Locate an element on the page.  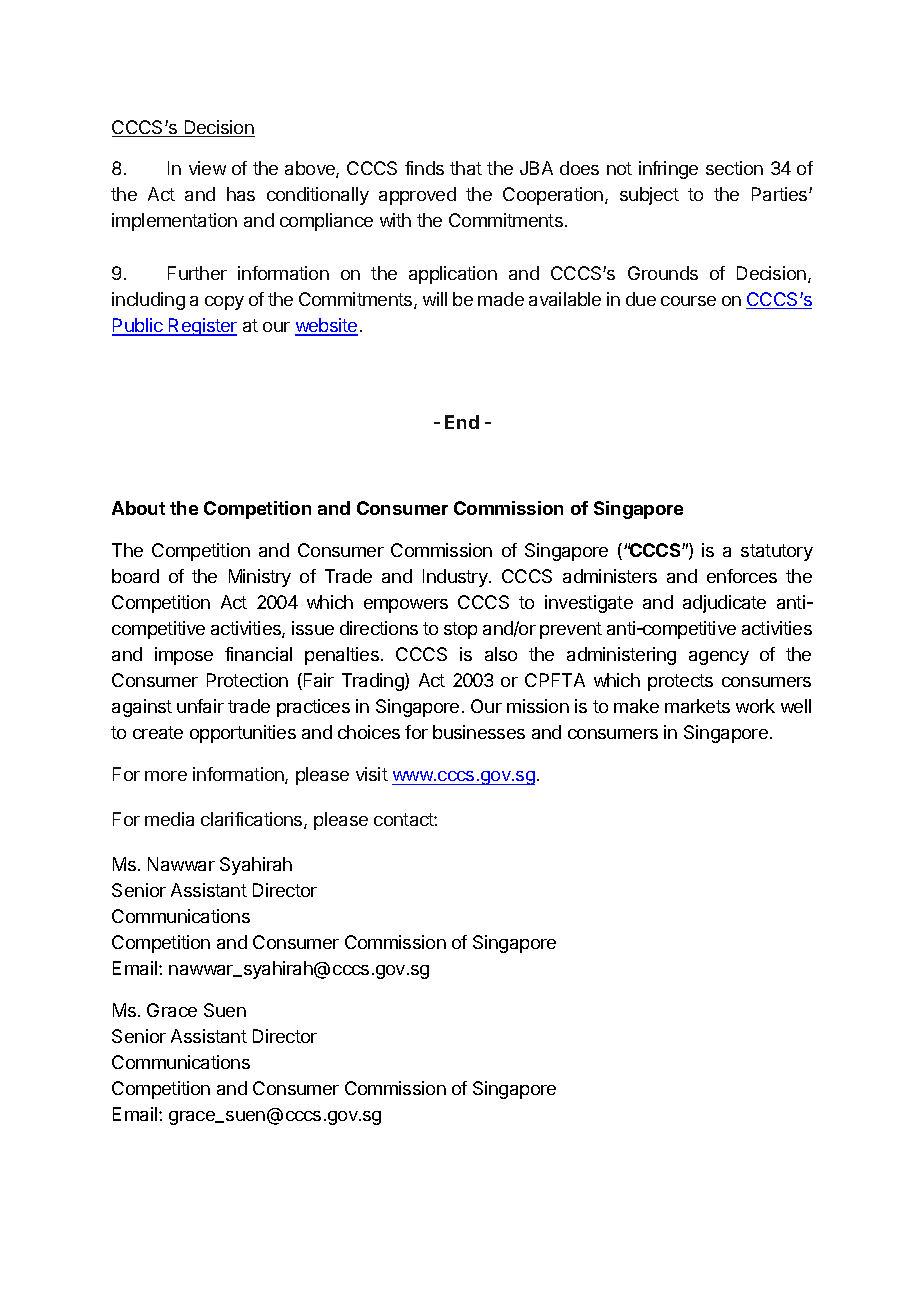
section is located at coordinates (734, 168).
